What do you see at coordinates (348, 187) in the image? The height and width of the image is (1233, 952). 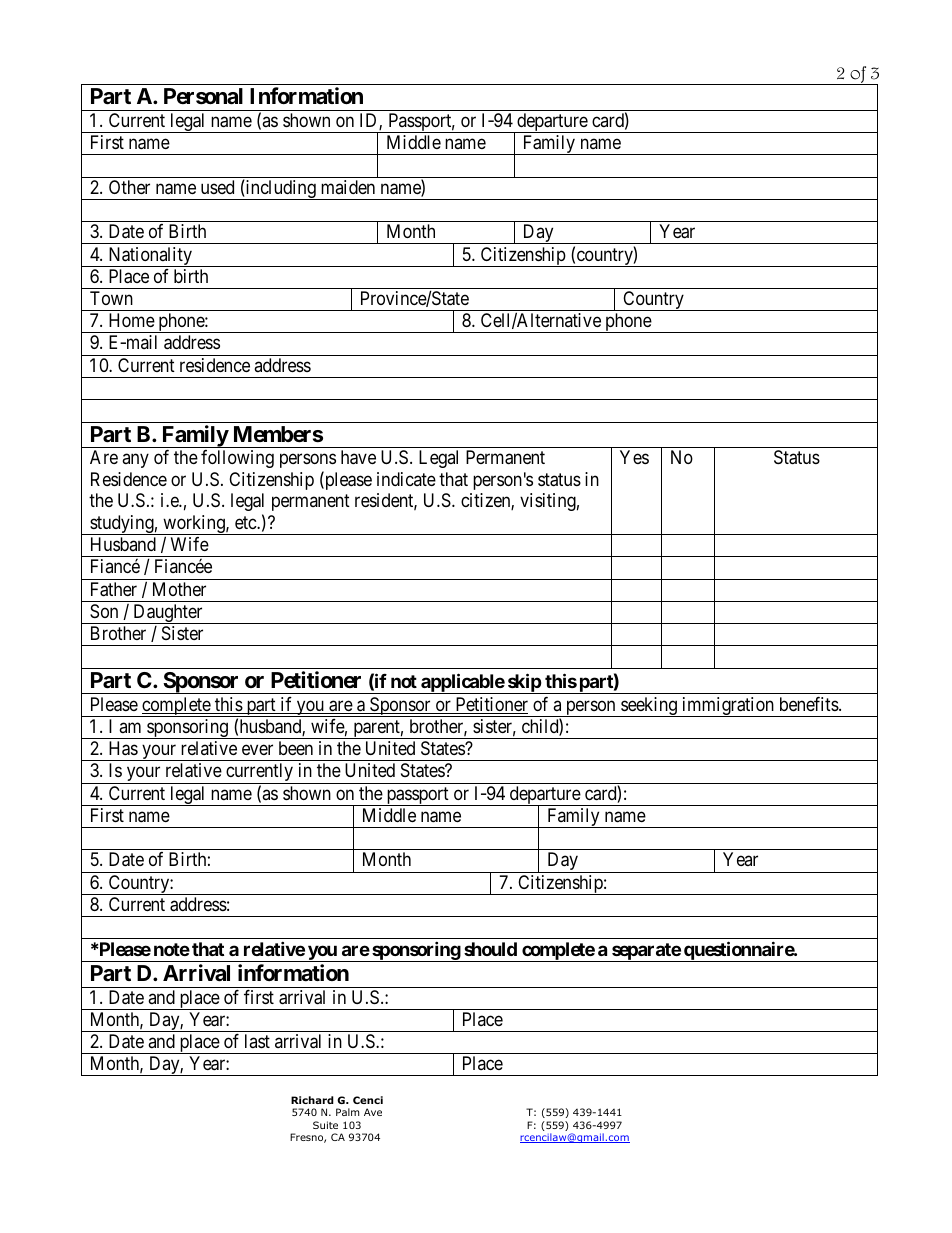 I see `maiden` at bounding box center [348, 187].
